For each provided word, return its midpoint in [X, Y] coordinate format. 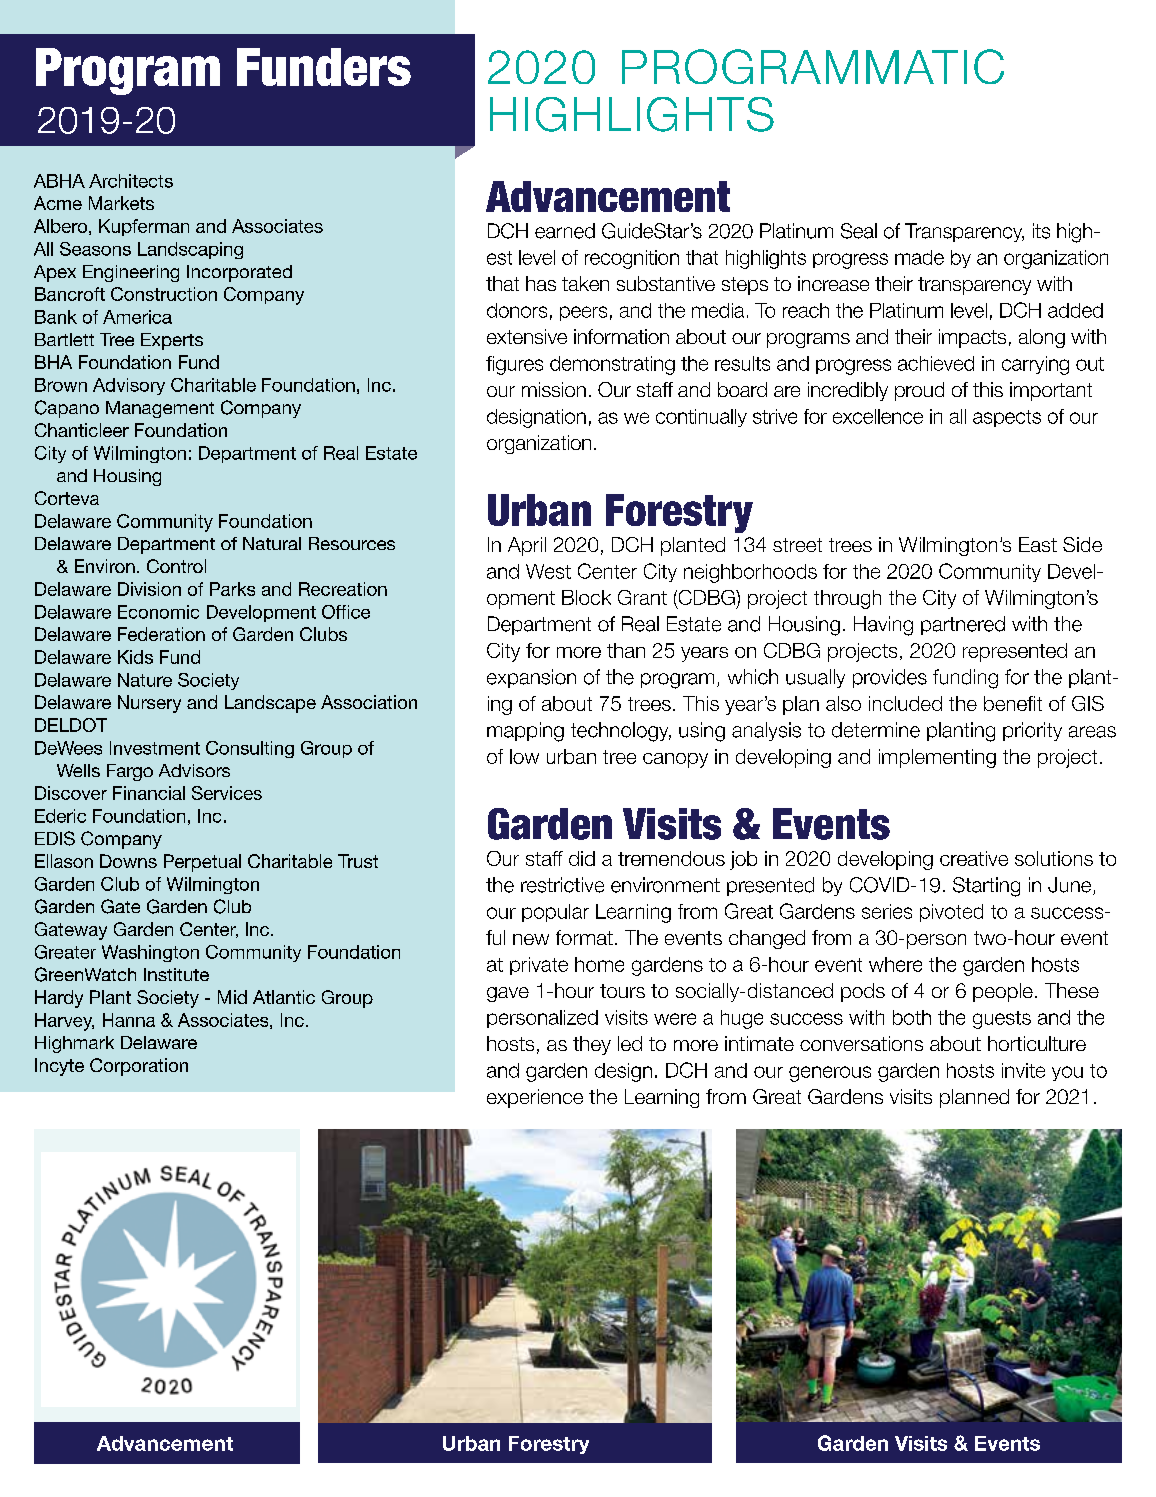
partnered [963, 625]
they [592, 1045]
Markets [121, 203]
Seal [859, 231]
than [626, 650]
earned [565, 231]
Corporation [139, 1067]
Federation [161, 634]
